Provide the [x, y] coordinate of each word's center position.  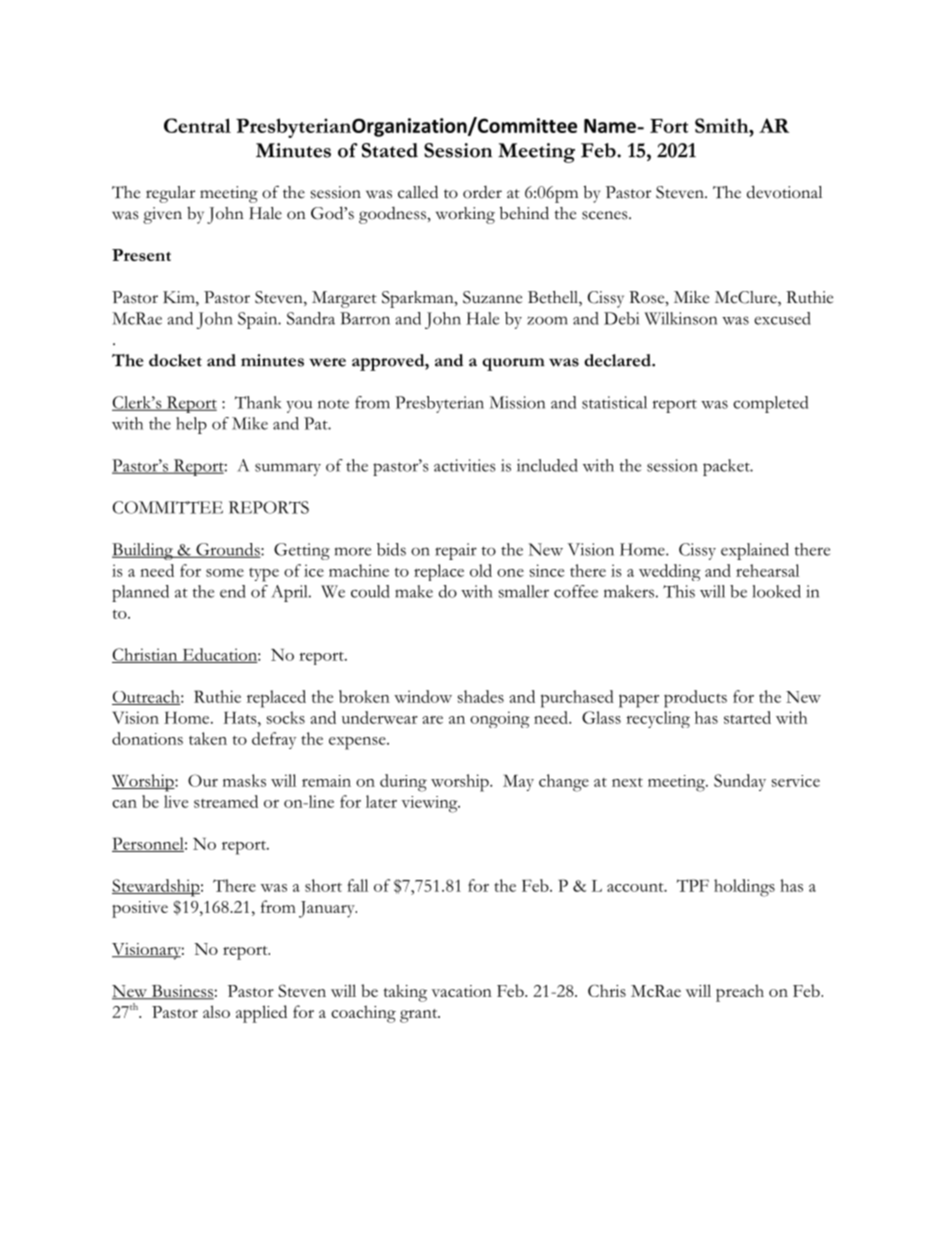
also [216, 1011]
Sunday [740, 782]
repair [456, 551]
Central [197, 125]
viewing [430, 804]
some [225, 573]
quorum [513, 364]
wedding [670, 572]
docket [175, 360]
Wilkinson [680, 318]
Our [203, 780]
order [482, 192]
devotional [784, 192]
